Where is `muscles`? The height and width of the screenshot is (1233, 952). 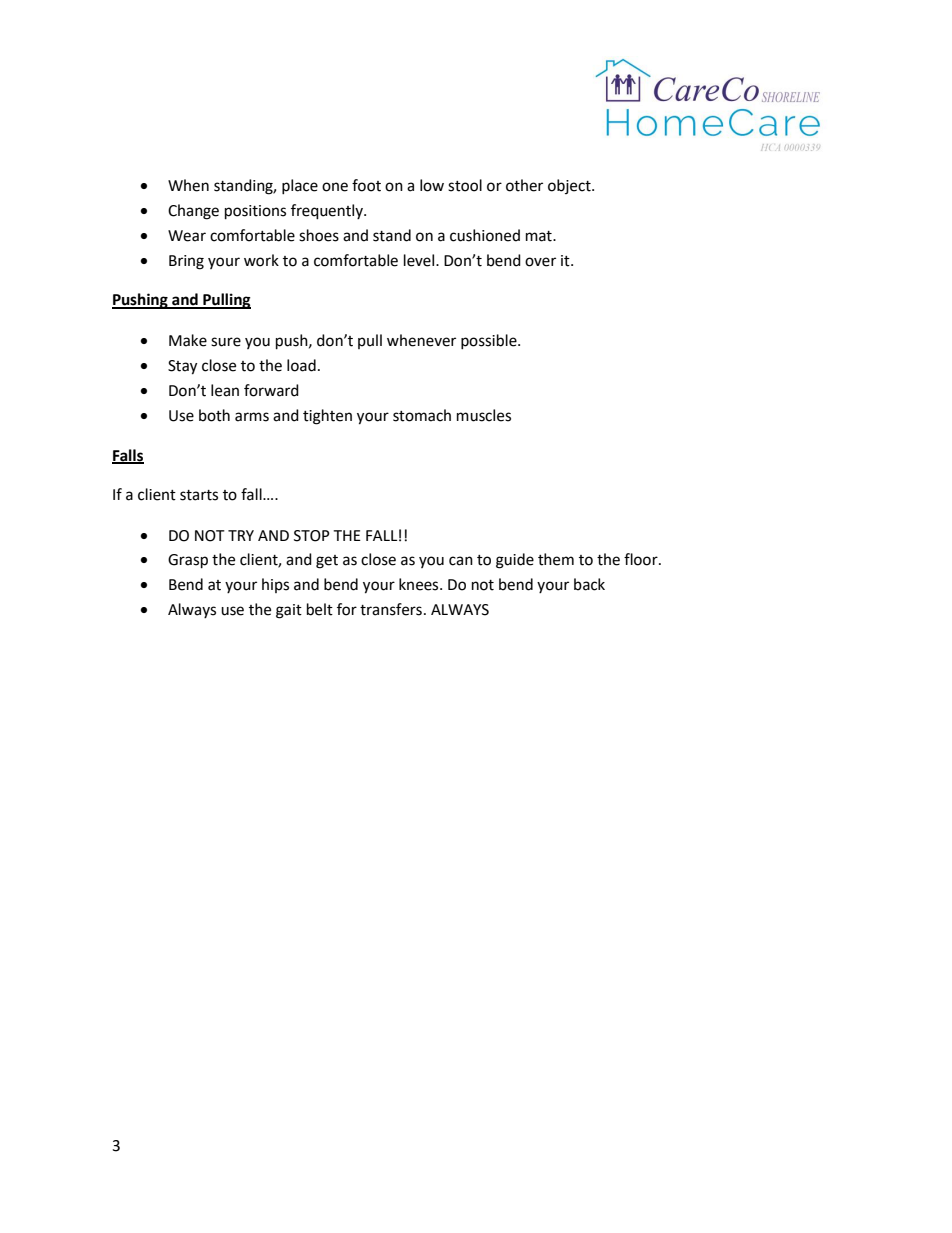
muscles is located at coordinates (484, 415).
